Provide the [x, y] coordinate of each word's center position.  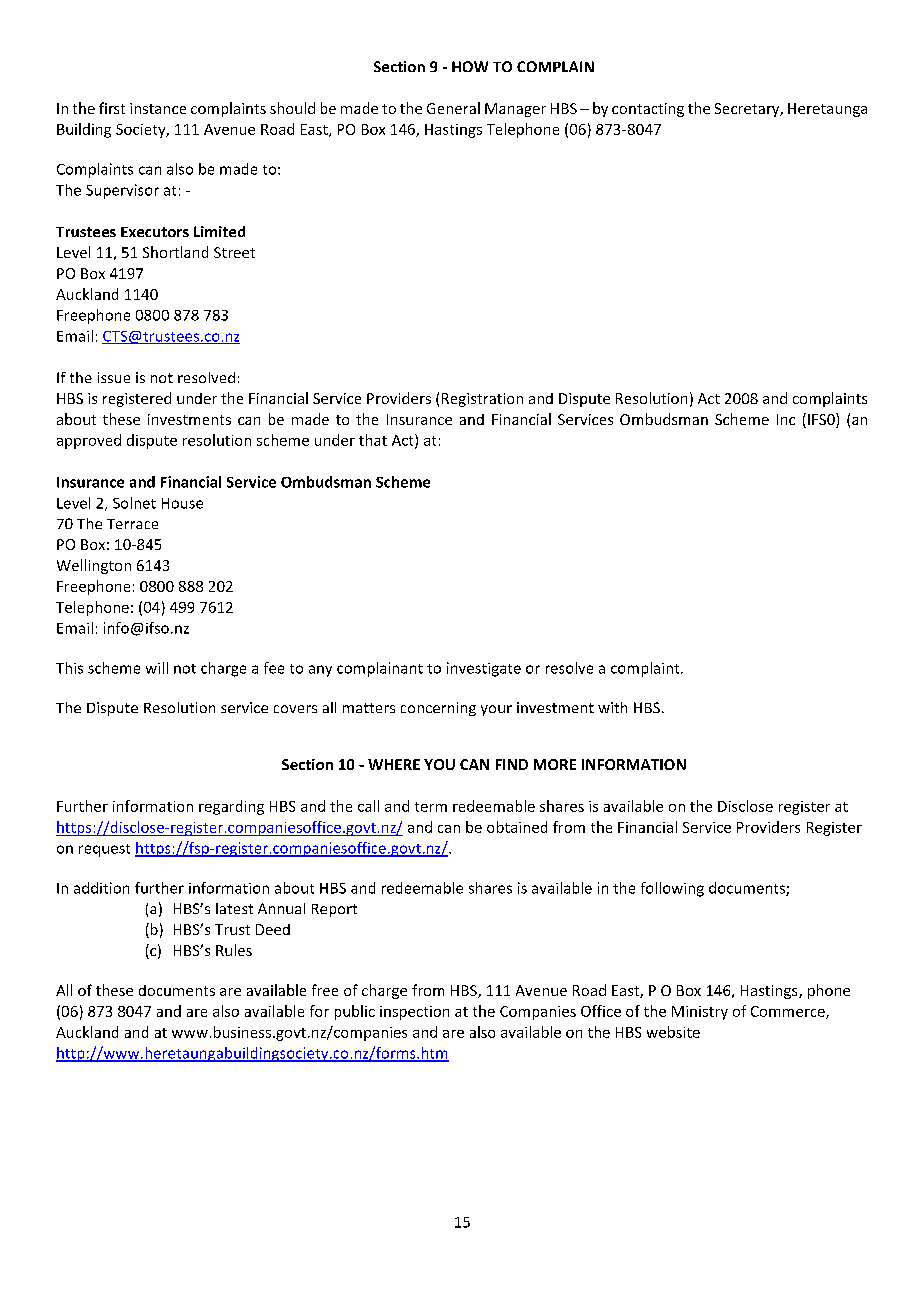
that [373, 440]
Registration [482, 400]
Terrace [132, 524]
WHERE [394, 764]
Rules [234, 950]
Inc [786, 419]
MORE [555, 764]
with [612, 707]
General [453, 108]
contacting [648, 110]
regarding [231, 807]
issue [114, 377]
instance [158, 108]
